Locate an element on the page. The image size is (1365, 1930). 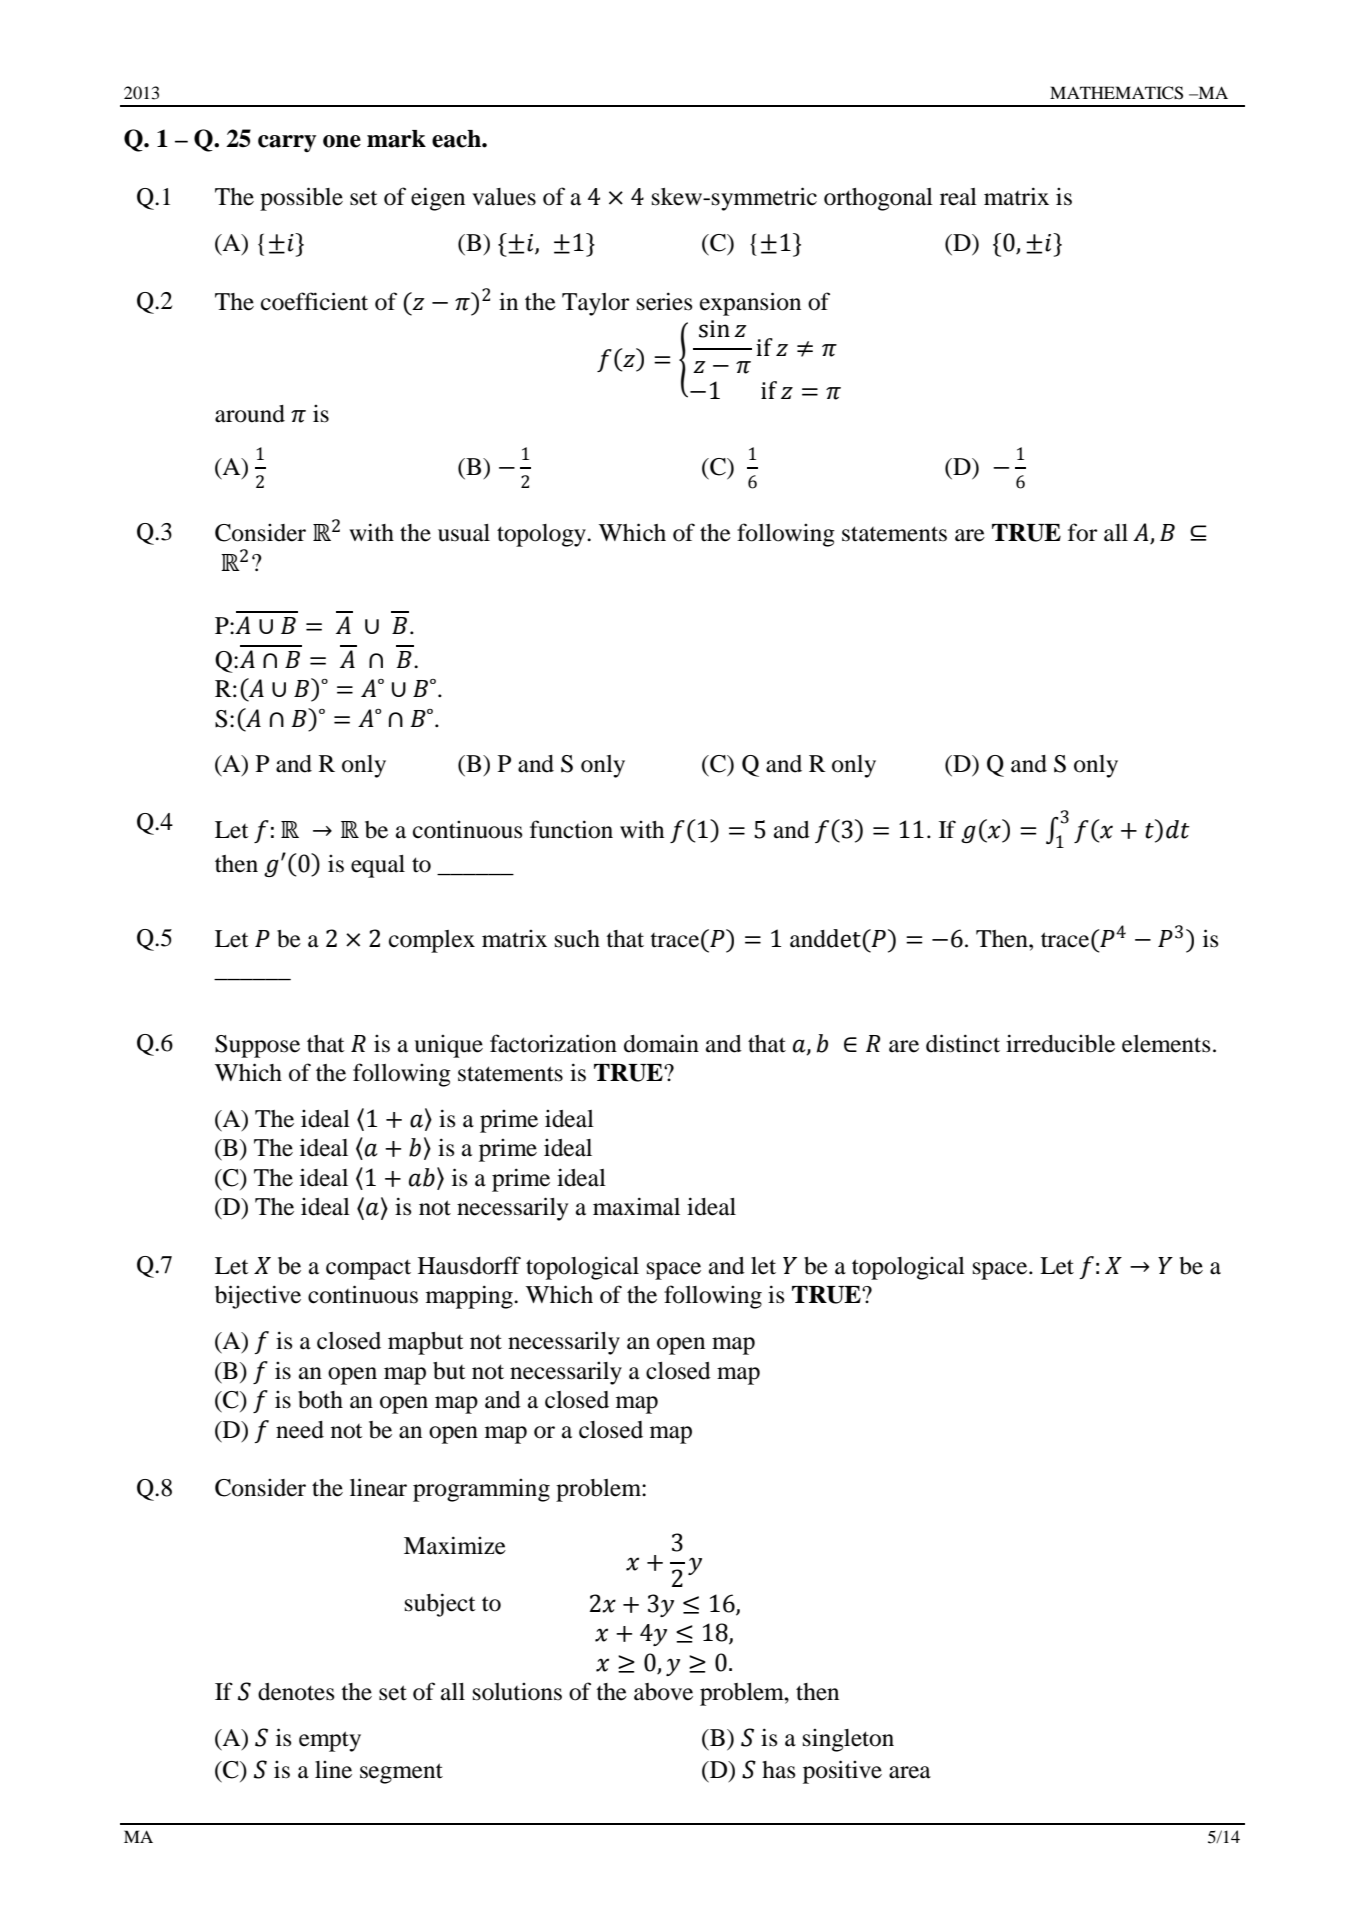
empty is located at coordinates (330, 1741).
